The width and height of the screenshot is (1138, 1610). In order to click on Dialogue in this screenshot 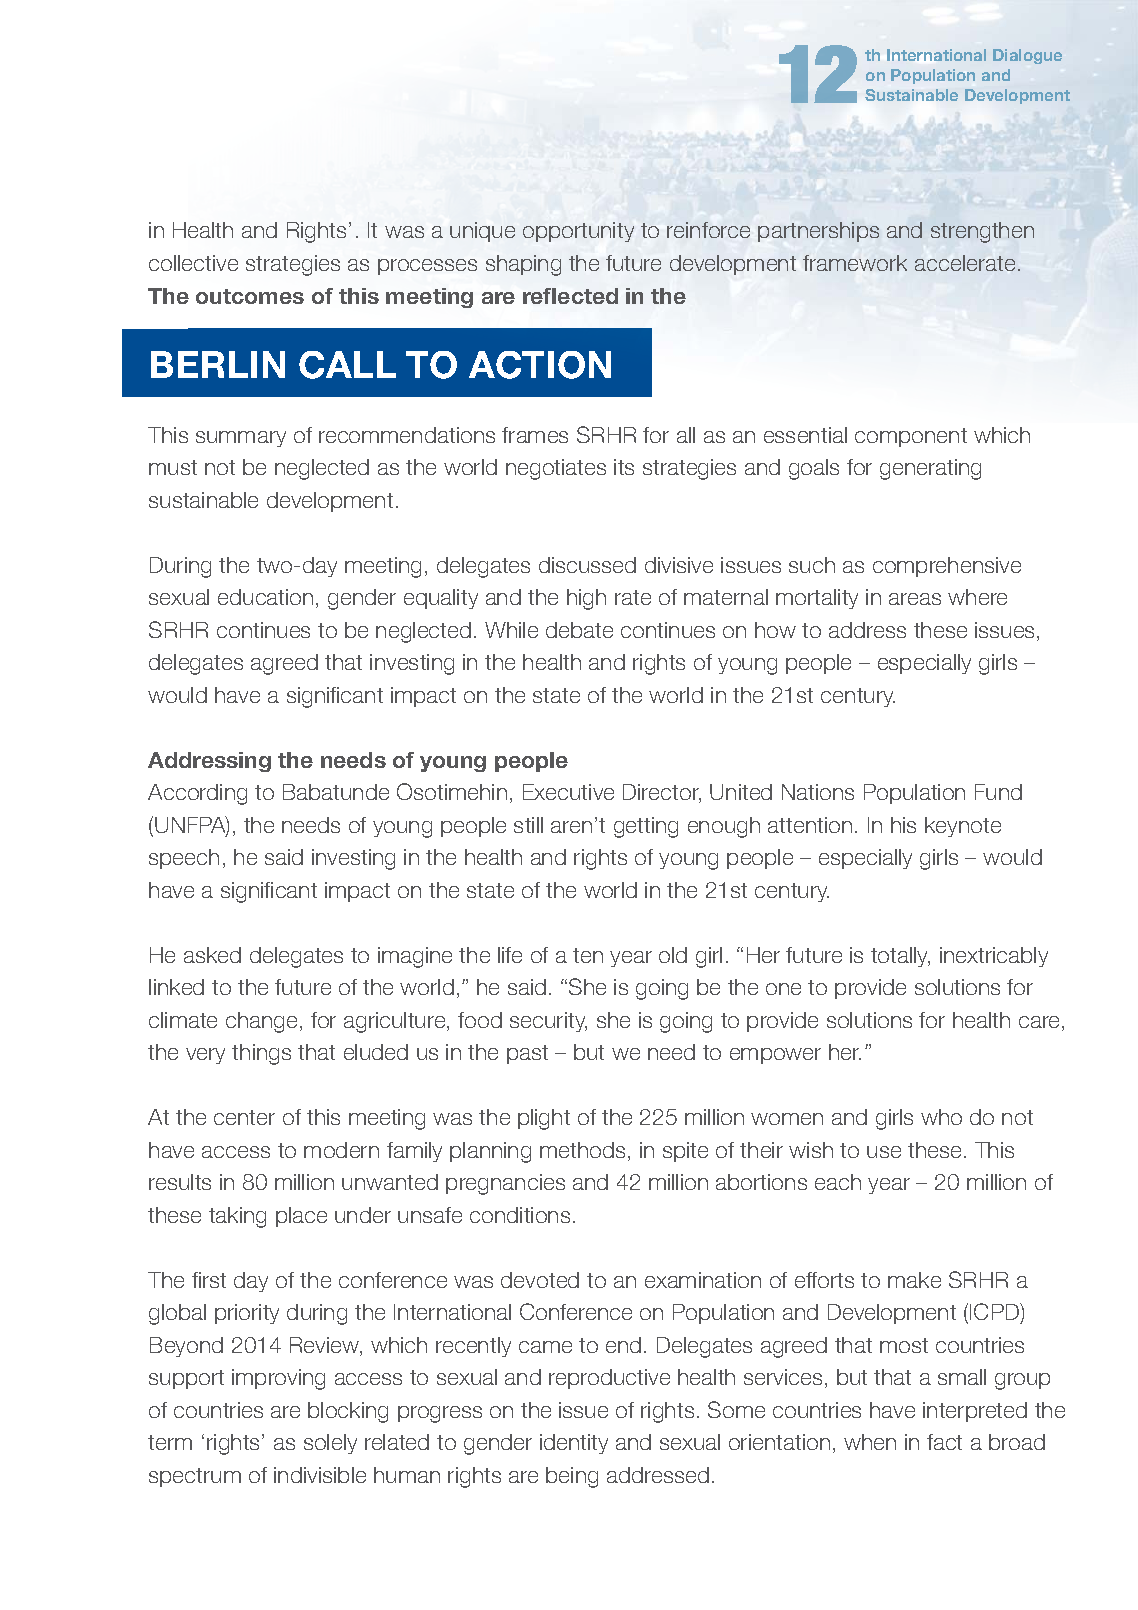, I will do `click(1027, 56)`.
